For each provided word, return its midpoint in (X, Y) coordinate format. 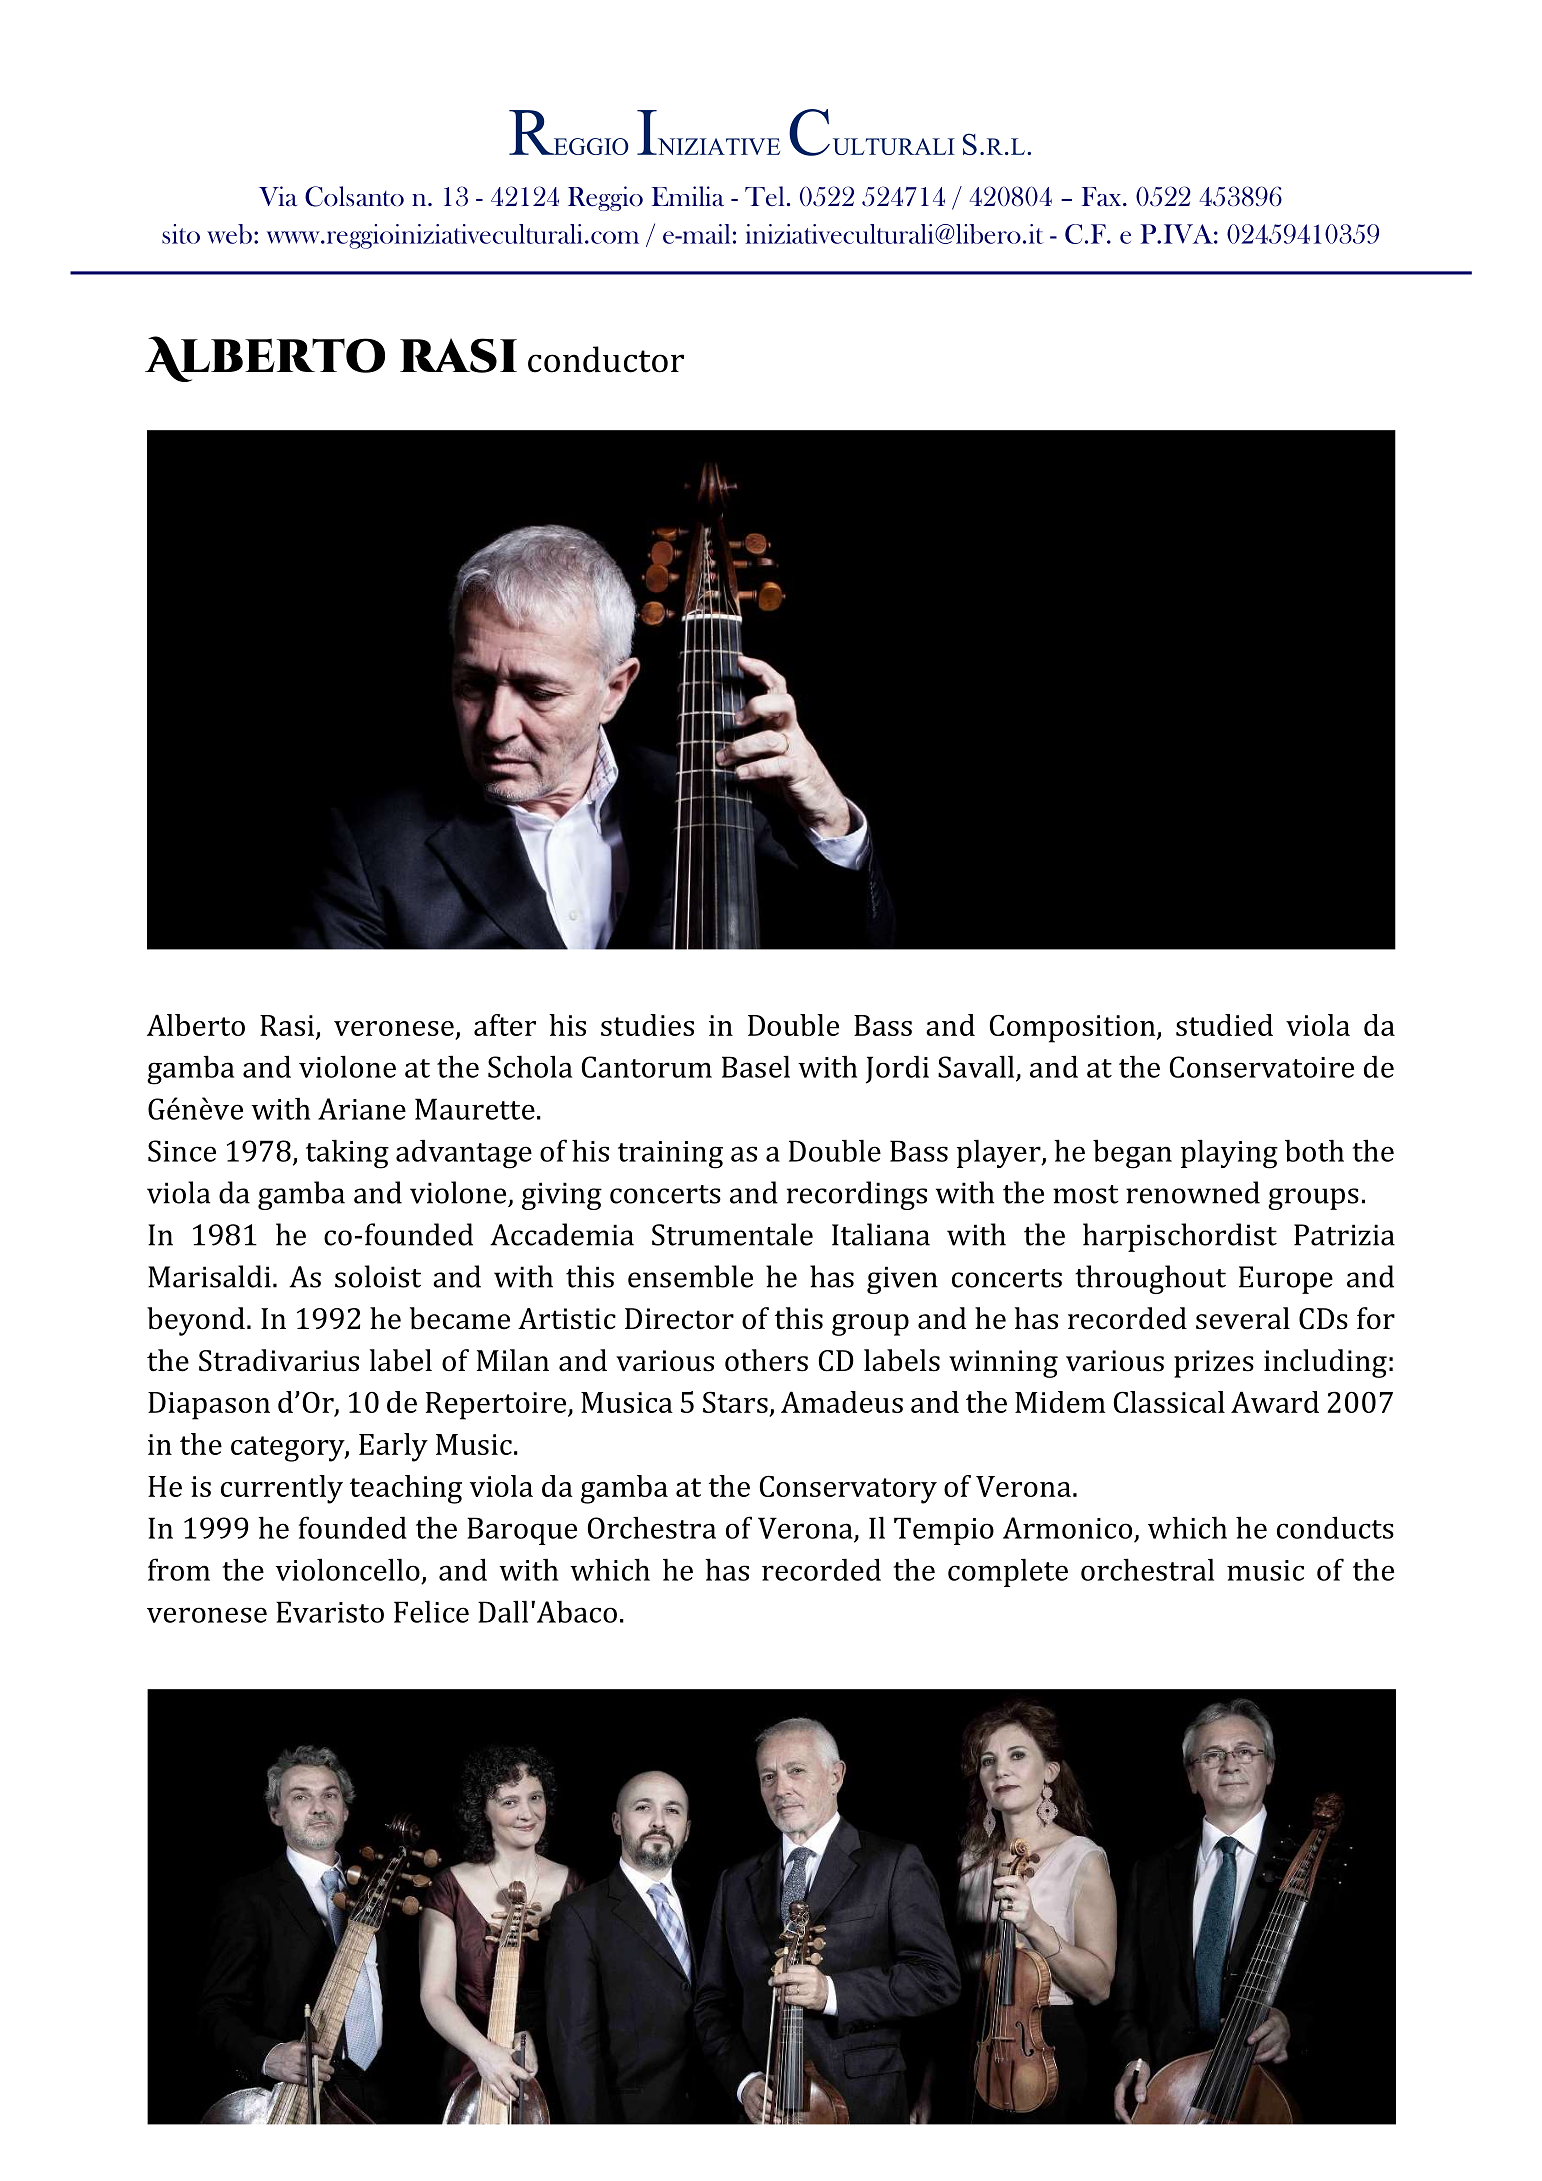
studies (647, 1025)
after (505, 1025)
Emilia (688, 196)
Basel (756, 1066)
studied (1224, 1025)
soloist (378, 1276)
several (1243, 1318)
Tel (764, 196)
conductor (606, 359)
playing (1229, 1154)
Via (278, 196)
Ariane (362, 1109)
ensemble (690, 1276)
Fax (1101, 196)
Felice (431, 1611)
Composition (1074, 1028)
